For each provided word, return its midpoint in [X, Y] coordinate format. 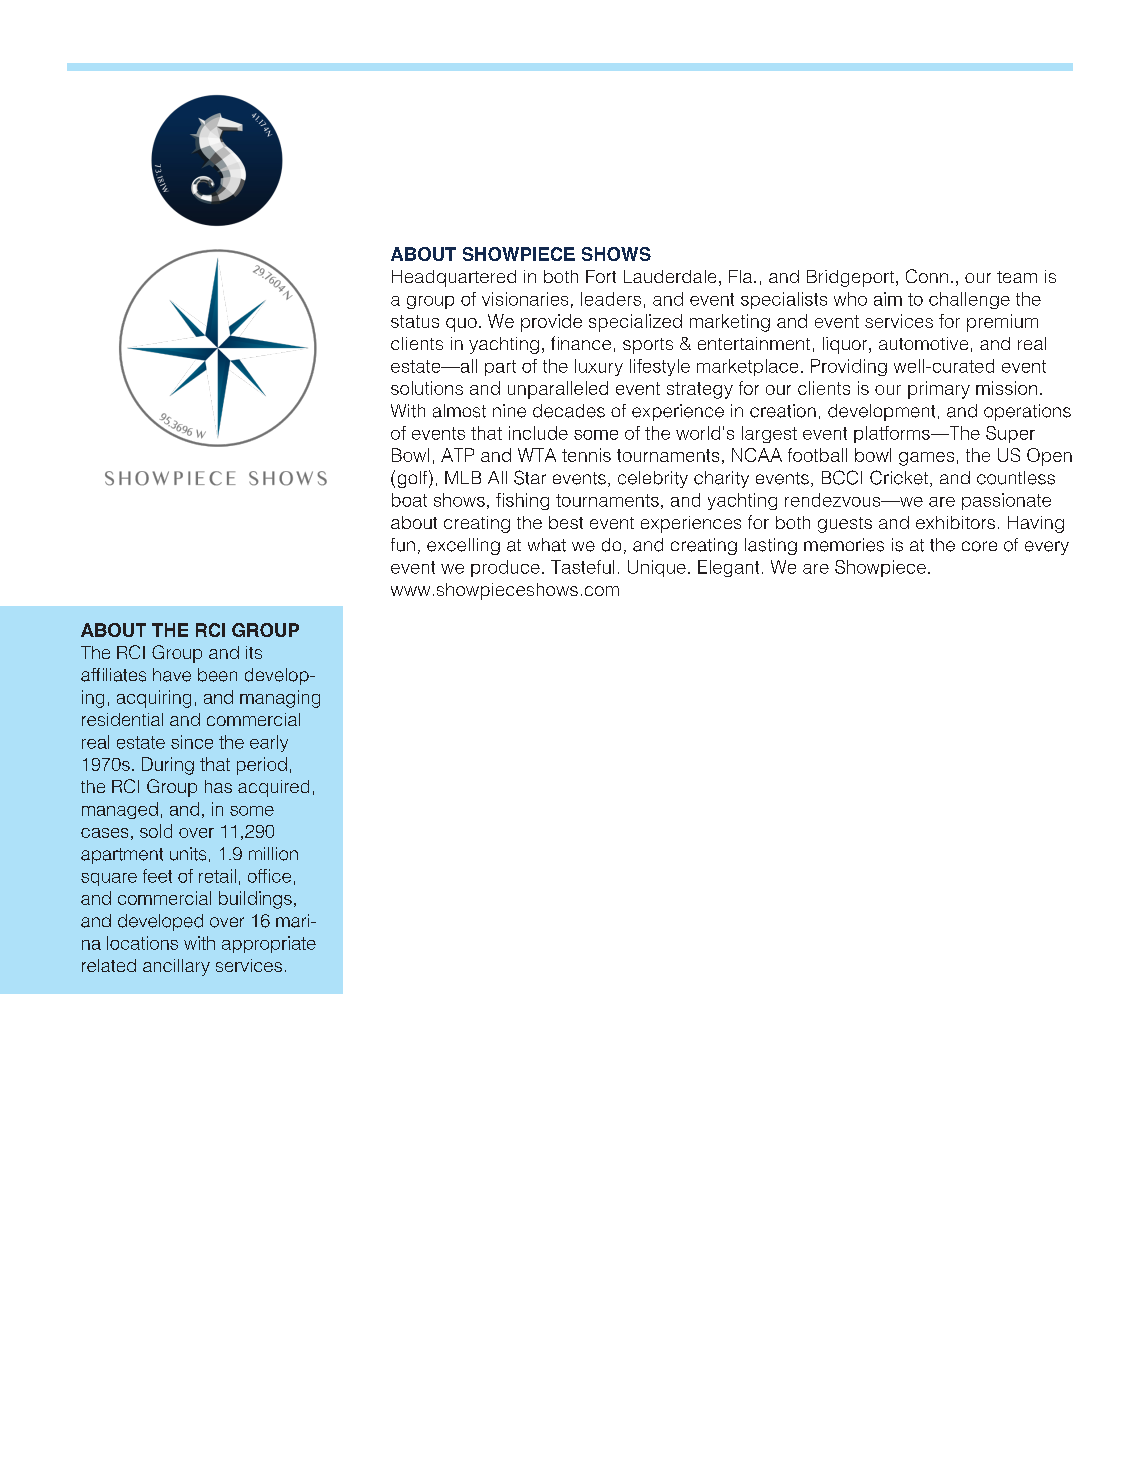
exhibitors [955, 522]
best [566, 522]
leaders [611, 299]
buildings [255, 900]
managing [280, 699]
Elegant [728, 568]
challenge [969, 300]
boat [409, 500]
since [192, 742]
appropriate [269, 944]
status [415, 321]
